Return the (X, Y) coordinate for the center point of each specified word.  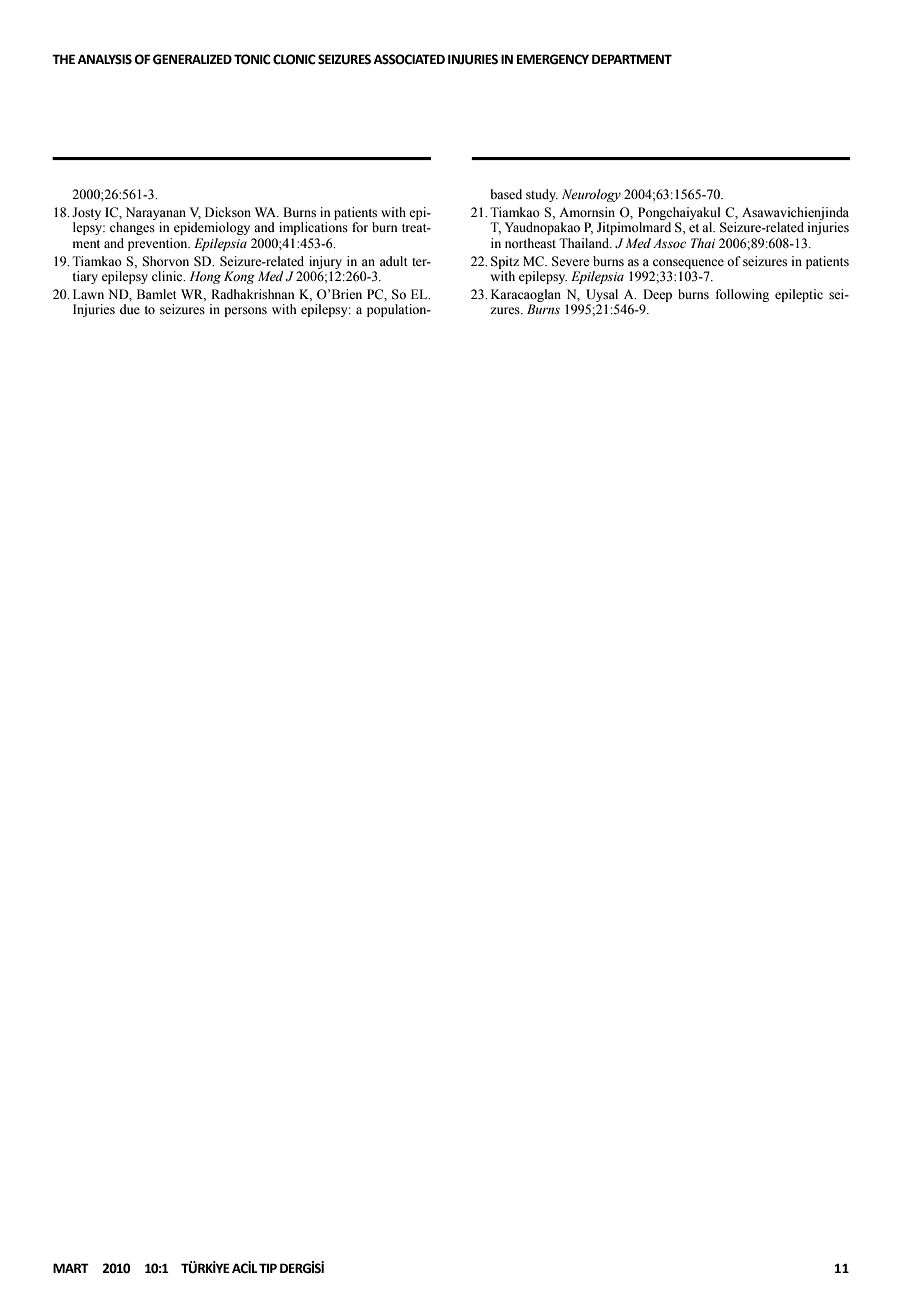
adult (394, 261)
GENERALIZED (192, 59)
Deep (657, 295)
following (742, 295)
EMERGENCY (553, 59)
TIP (268, 1268)
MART (71, 1268)
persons (245, 312)
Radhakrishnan (253, 294)
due (130, 309)
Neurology (591, 195)
